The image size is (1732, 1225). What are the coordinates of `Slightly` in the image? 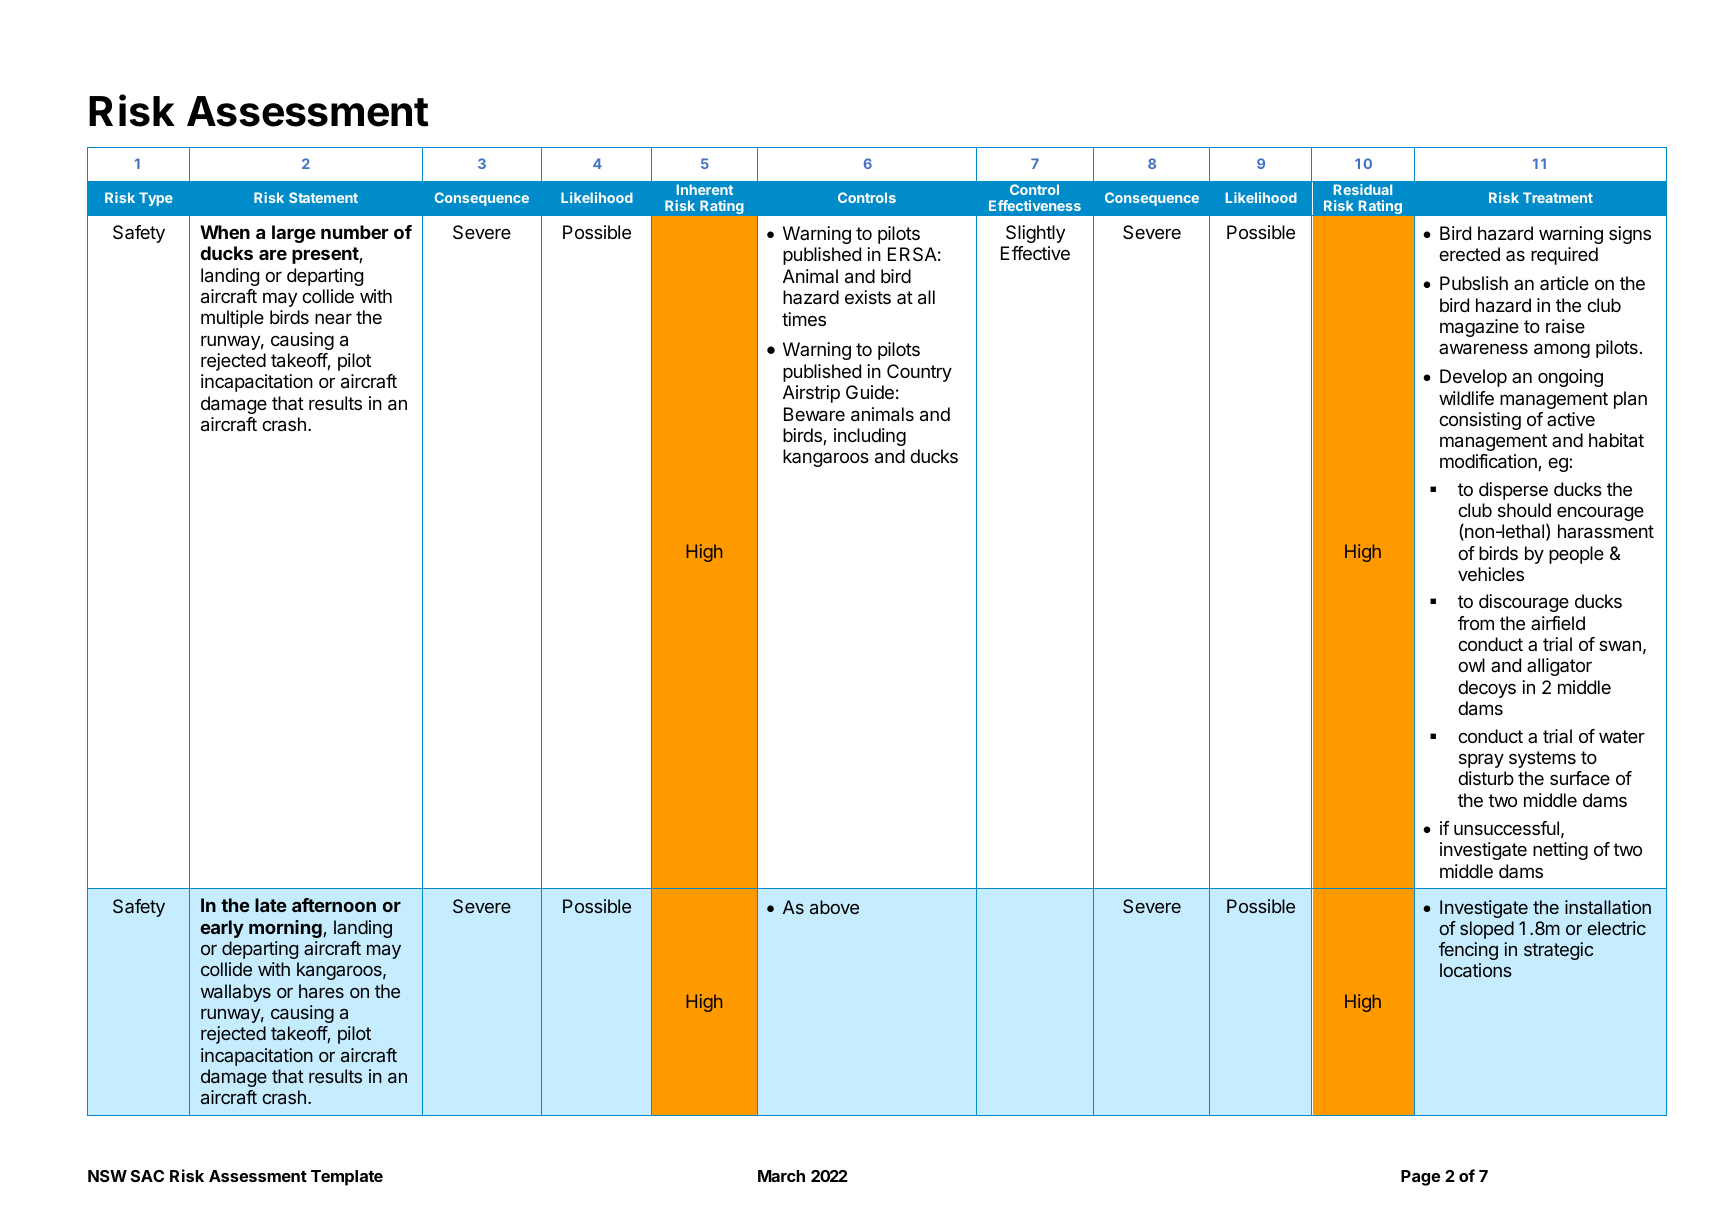 It's located at (1035, 234).
